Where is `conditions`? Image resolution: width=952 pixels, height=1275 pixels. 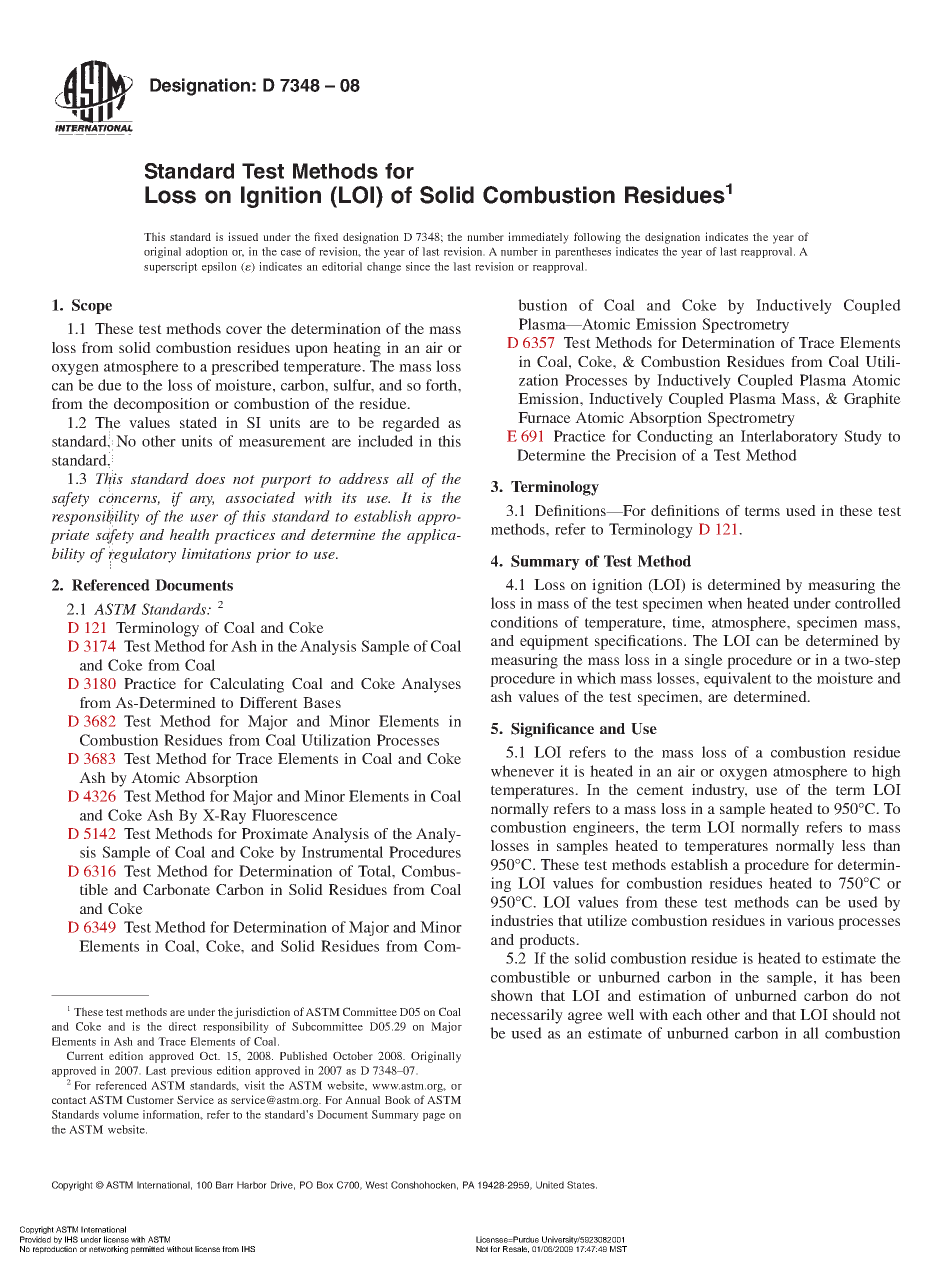
conditions is located at coordinates (524, 622).
